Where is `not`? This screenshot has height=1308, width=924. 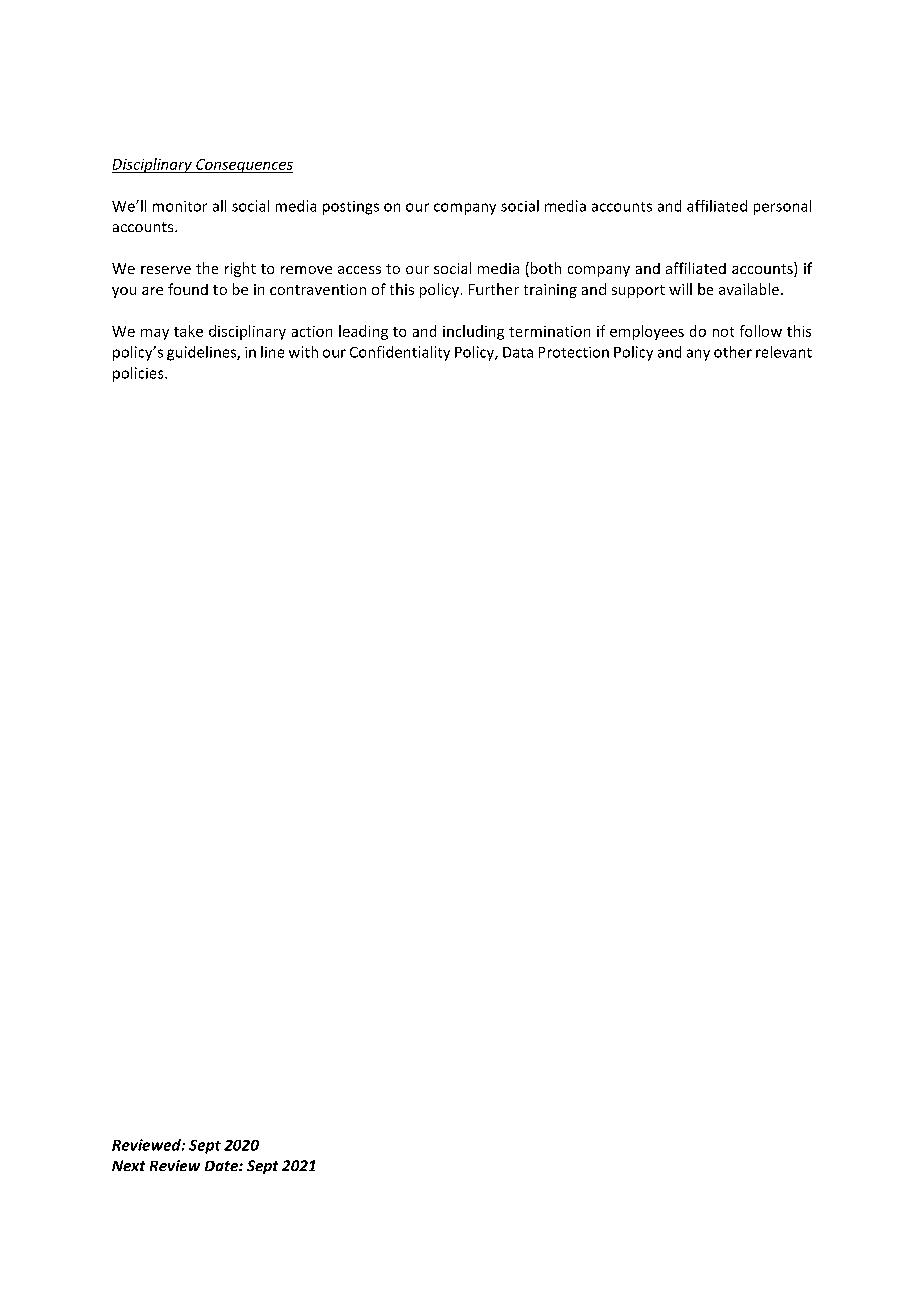 not is located at coordinates (723, 332).
